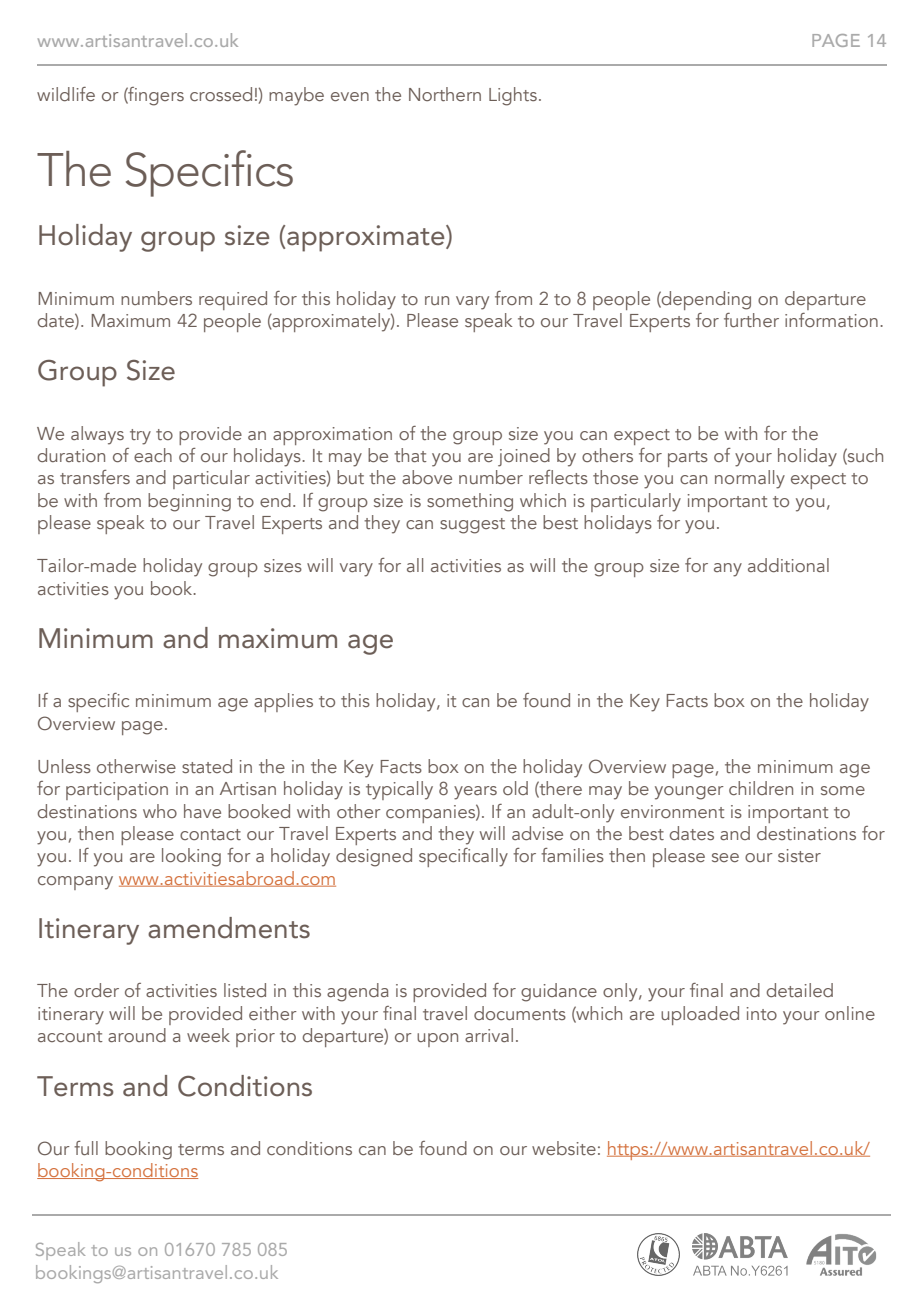 The width and height of the screenshot is (924, 1308). What do you see at coordinates (788, 565) in the screenshot?
I see `additional` at bounding box center [788, 565].
